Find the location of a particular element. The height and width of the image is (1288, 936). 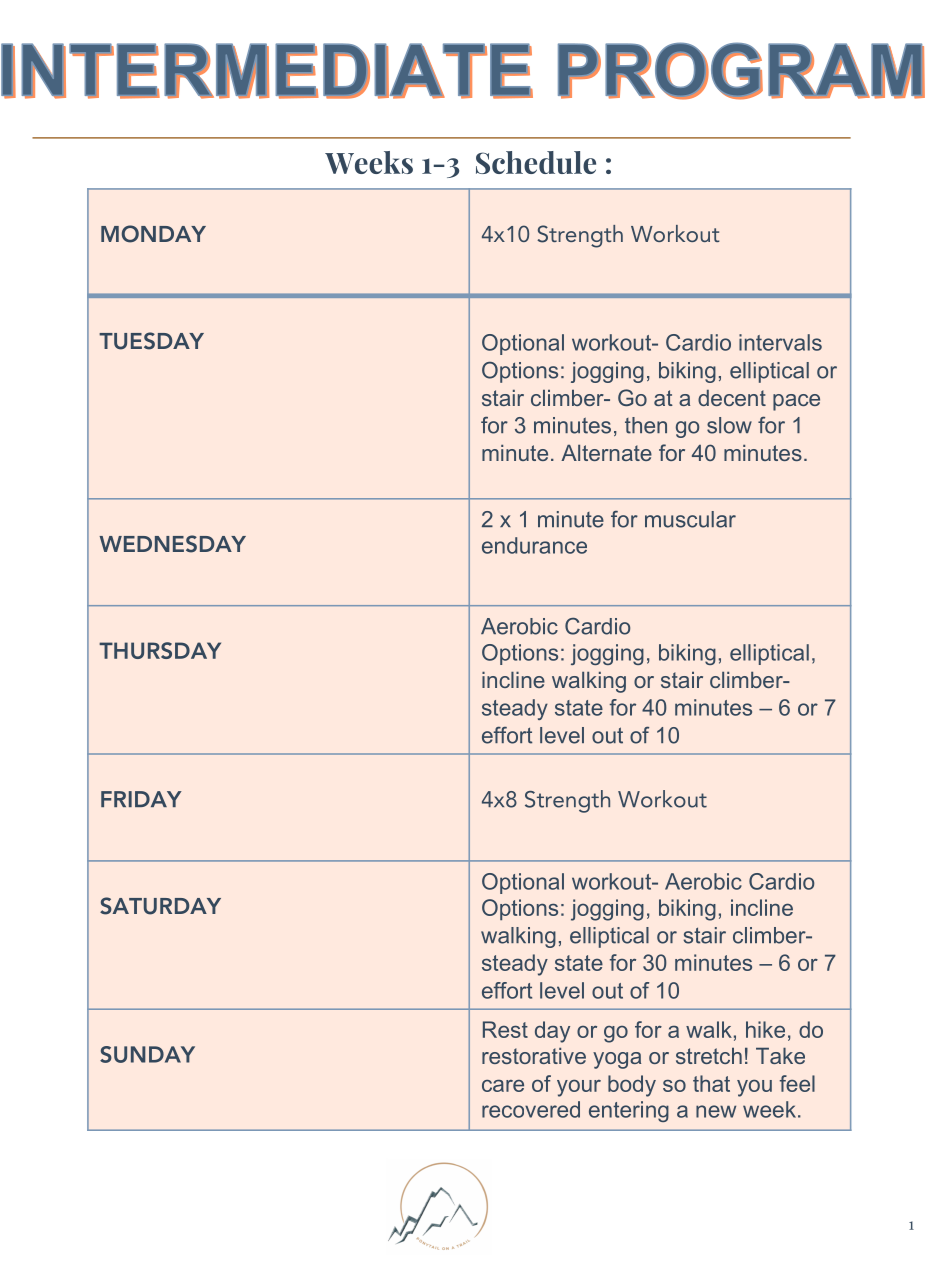

endurance is located at coordinates (534, 545).
